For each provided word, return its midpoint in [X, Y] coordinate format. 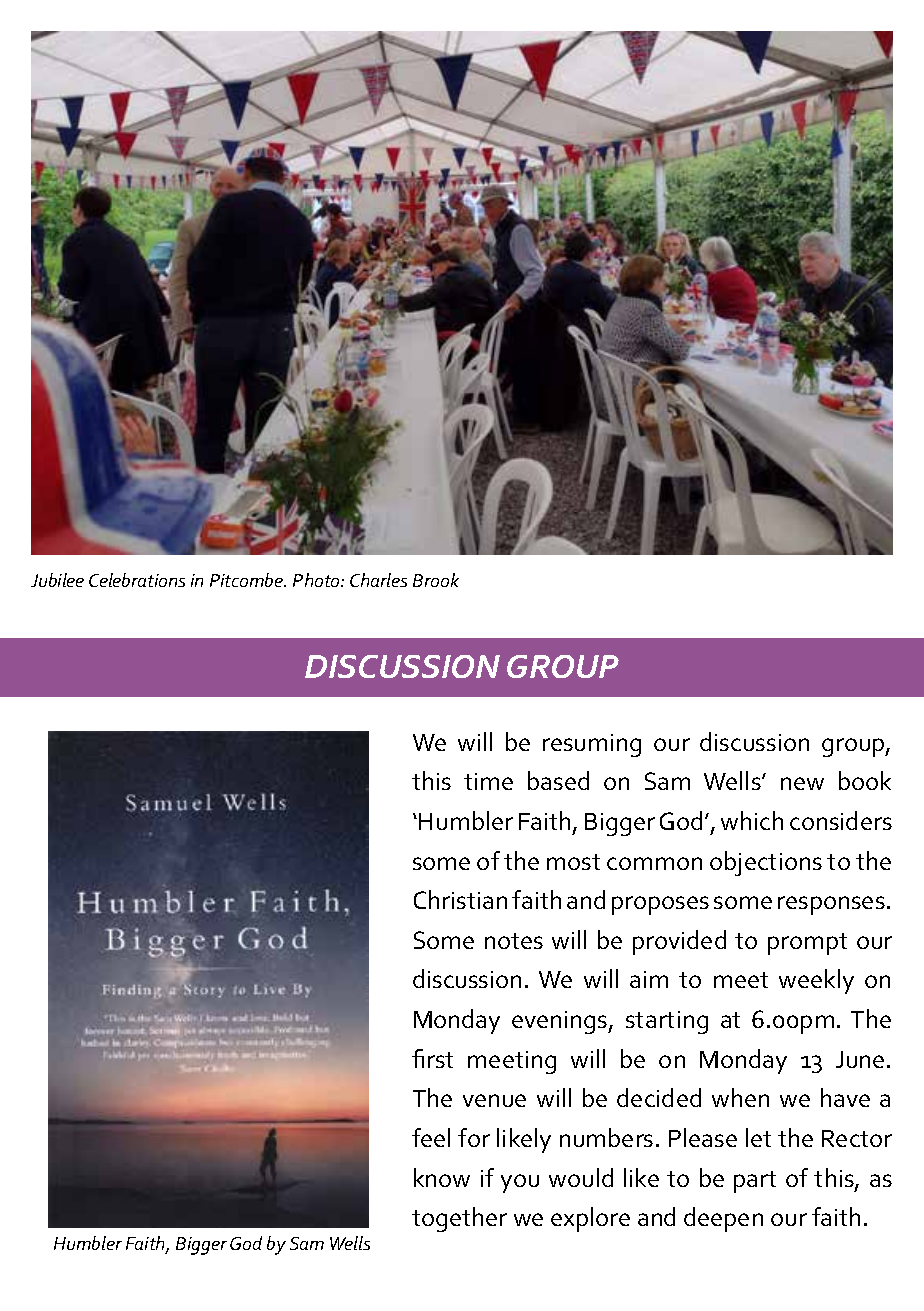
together [459, 1219]
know [442, 1177]
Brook [436, 580]
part [755, 1182]
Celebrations [137, 580]
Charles [378, 580]
